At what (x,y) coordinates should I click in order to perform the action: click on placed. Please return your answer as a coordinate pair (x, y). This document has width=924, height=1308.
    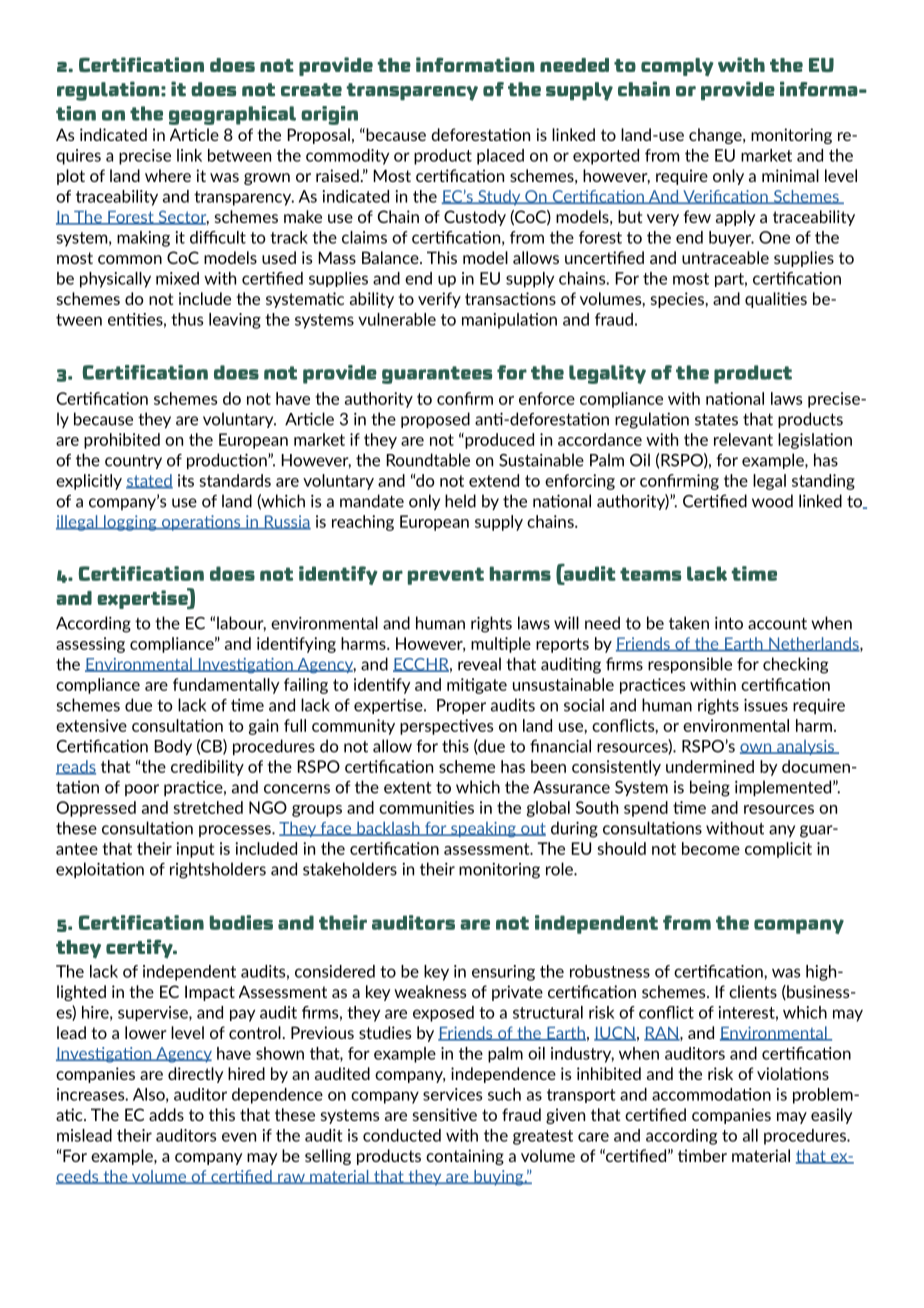
    Looking at the image, I should click on (500, 157).
